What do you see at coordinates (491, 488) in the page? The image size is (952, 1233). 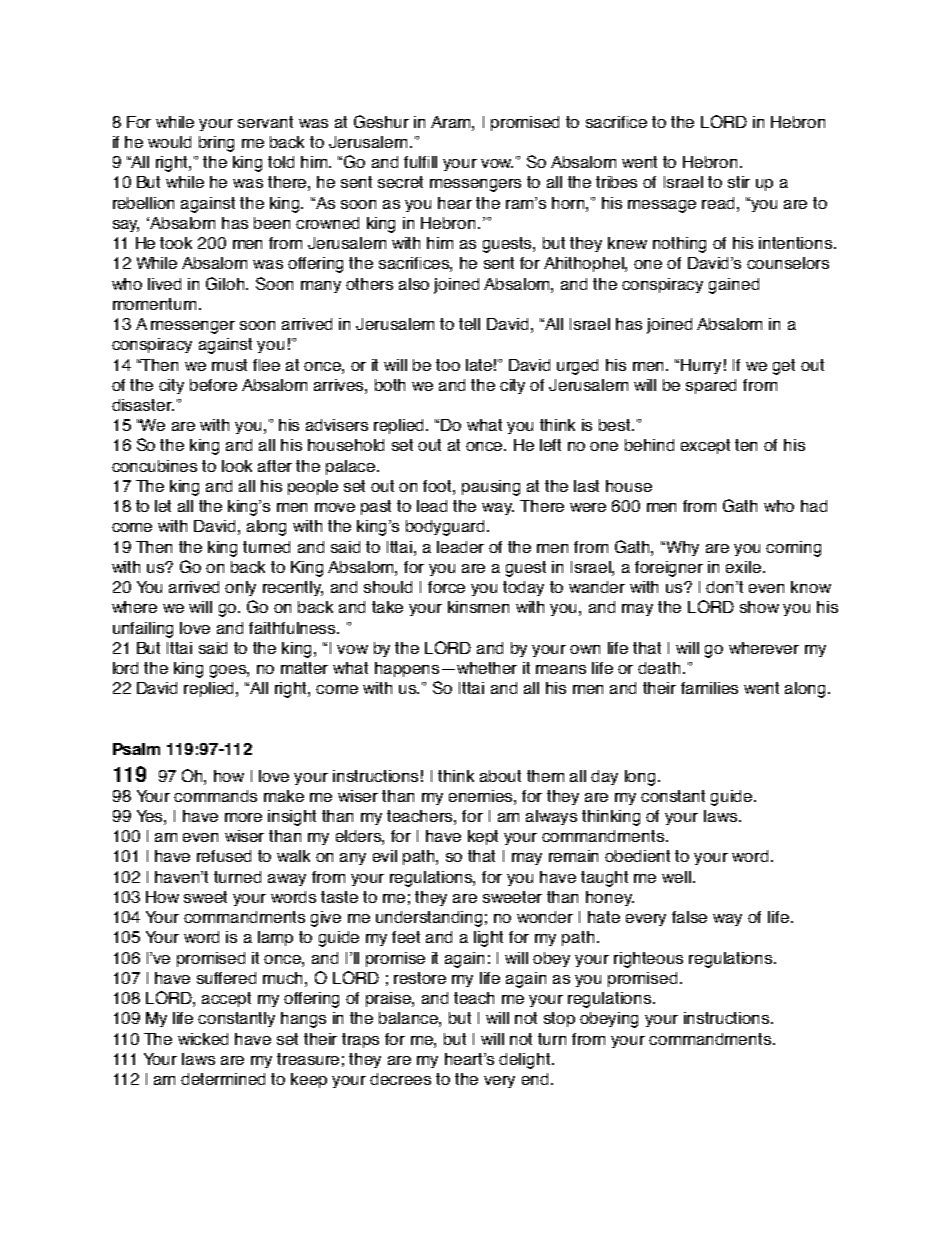 I see `pausing` at bounding box center [491, 488].
